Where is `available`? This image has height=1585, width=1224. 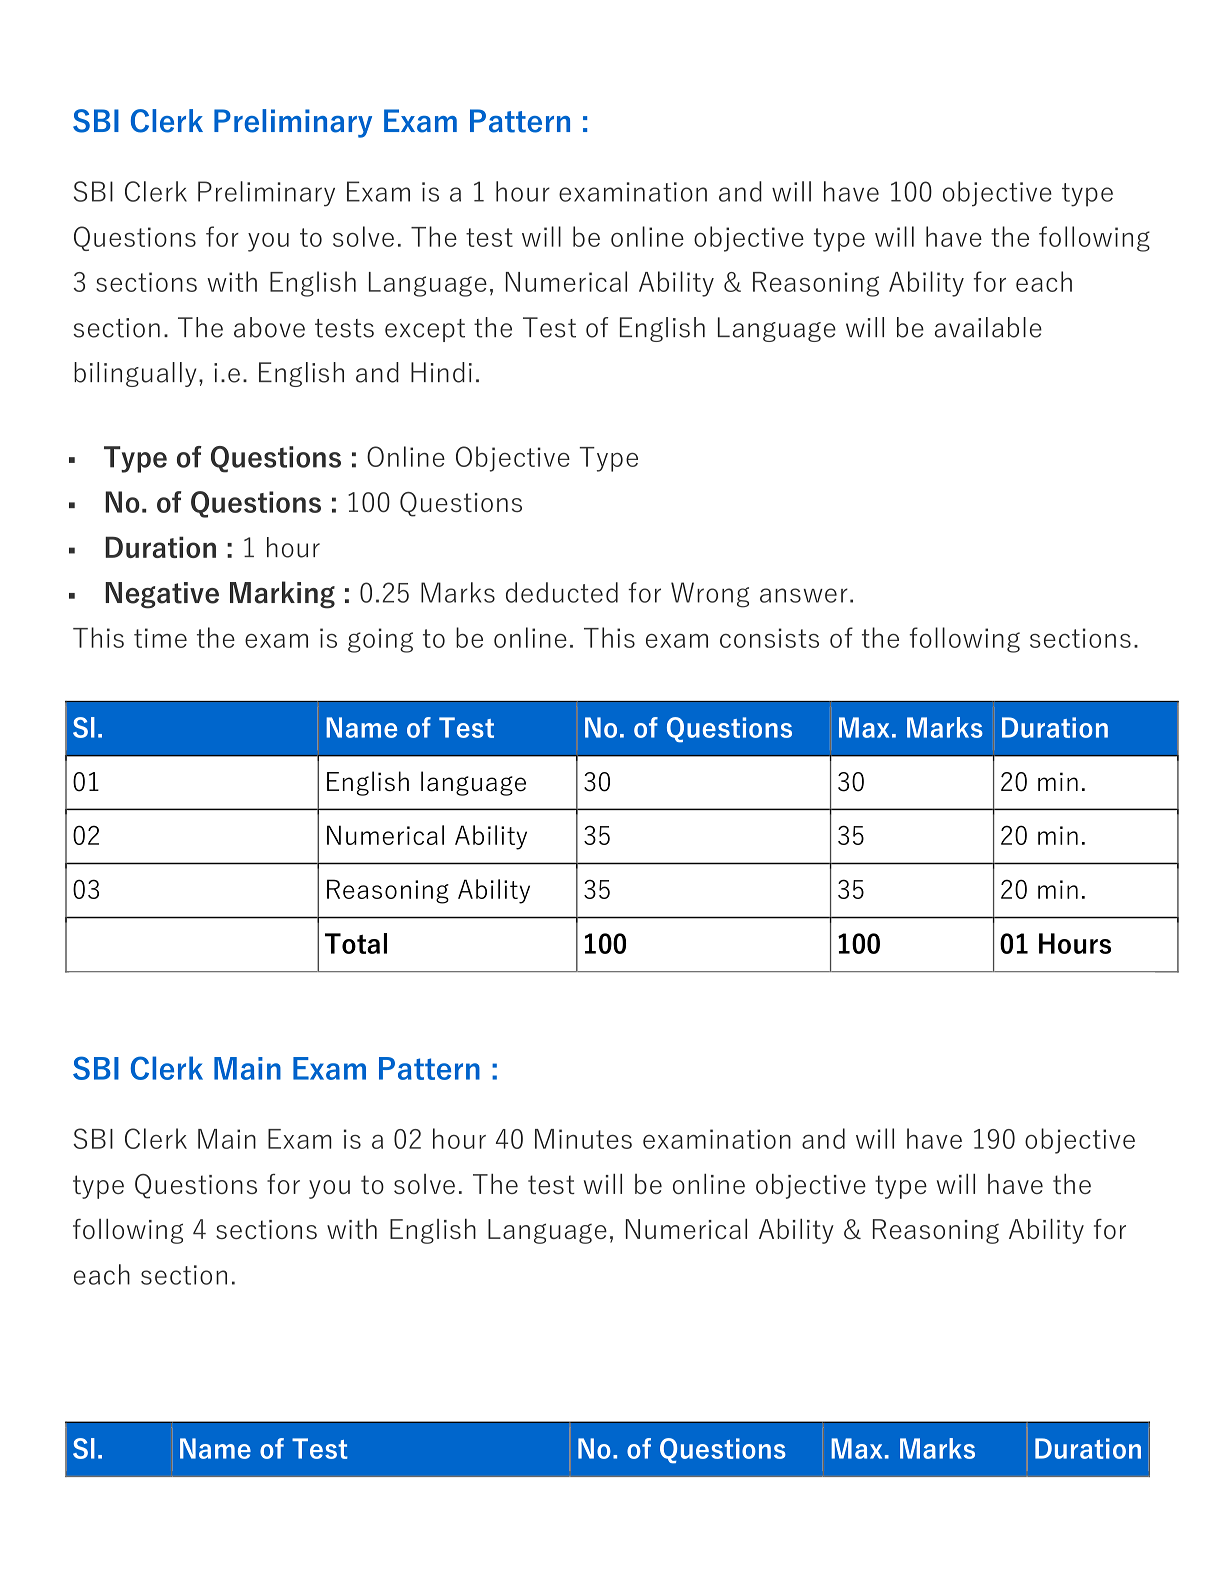 available is located at coordinates (988, 327).
